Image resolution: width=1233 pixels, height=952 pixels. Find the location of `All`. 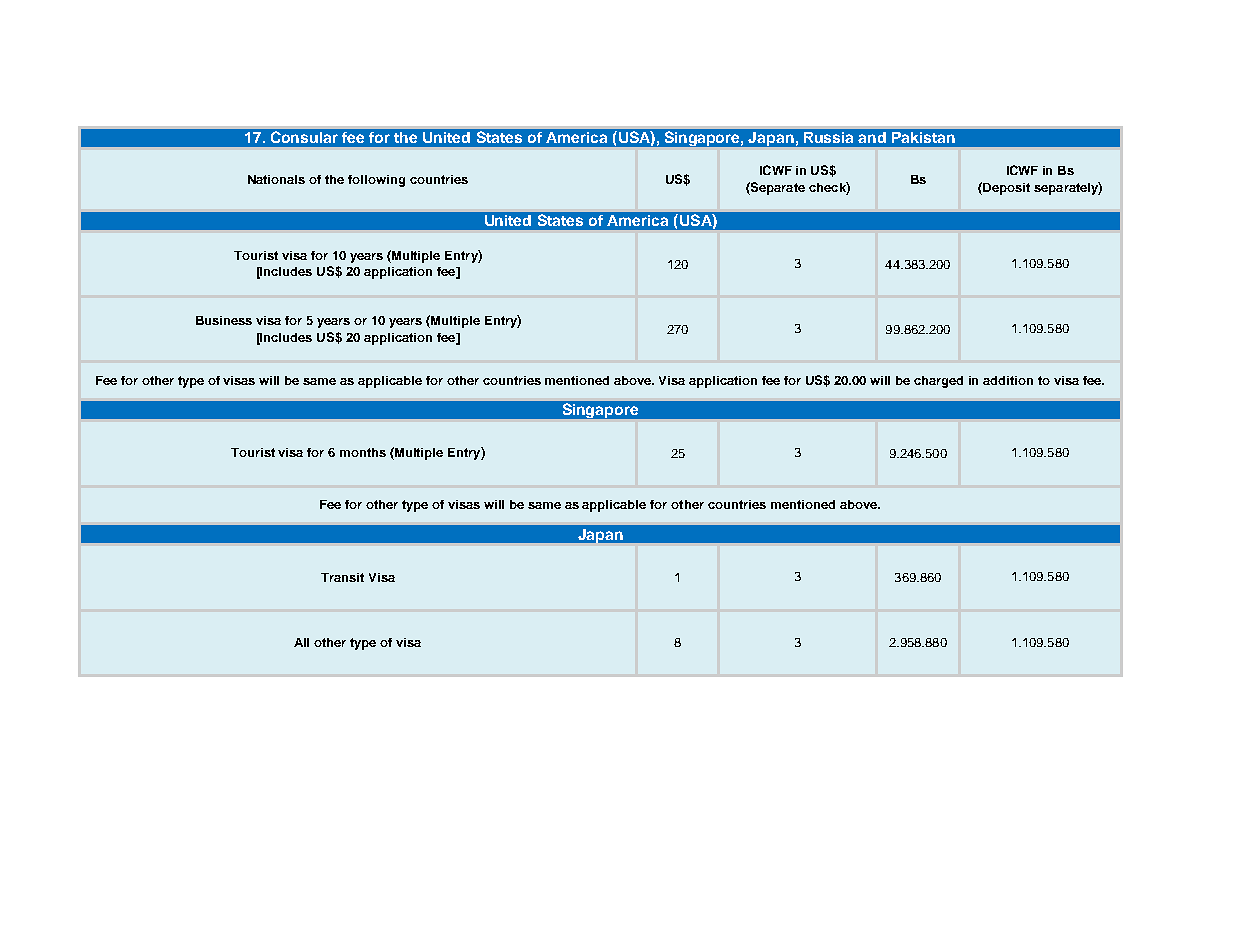

All is located at coordinates (301, 642).
